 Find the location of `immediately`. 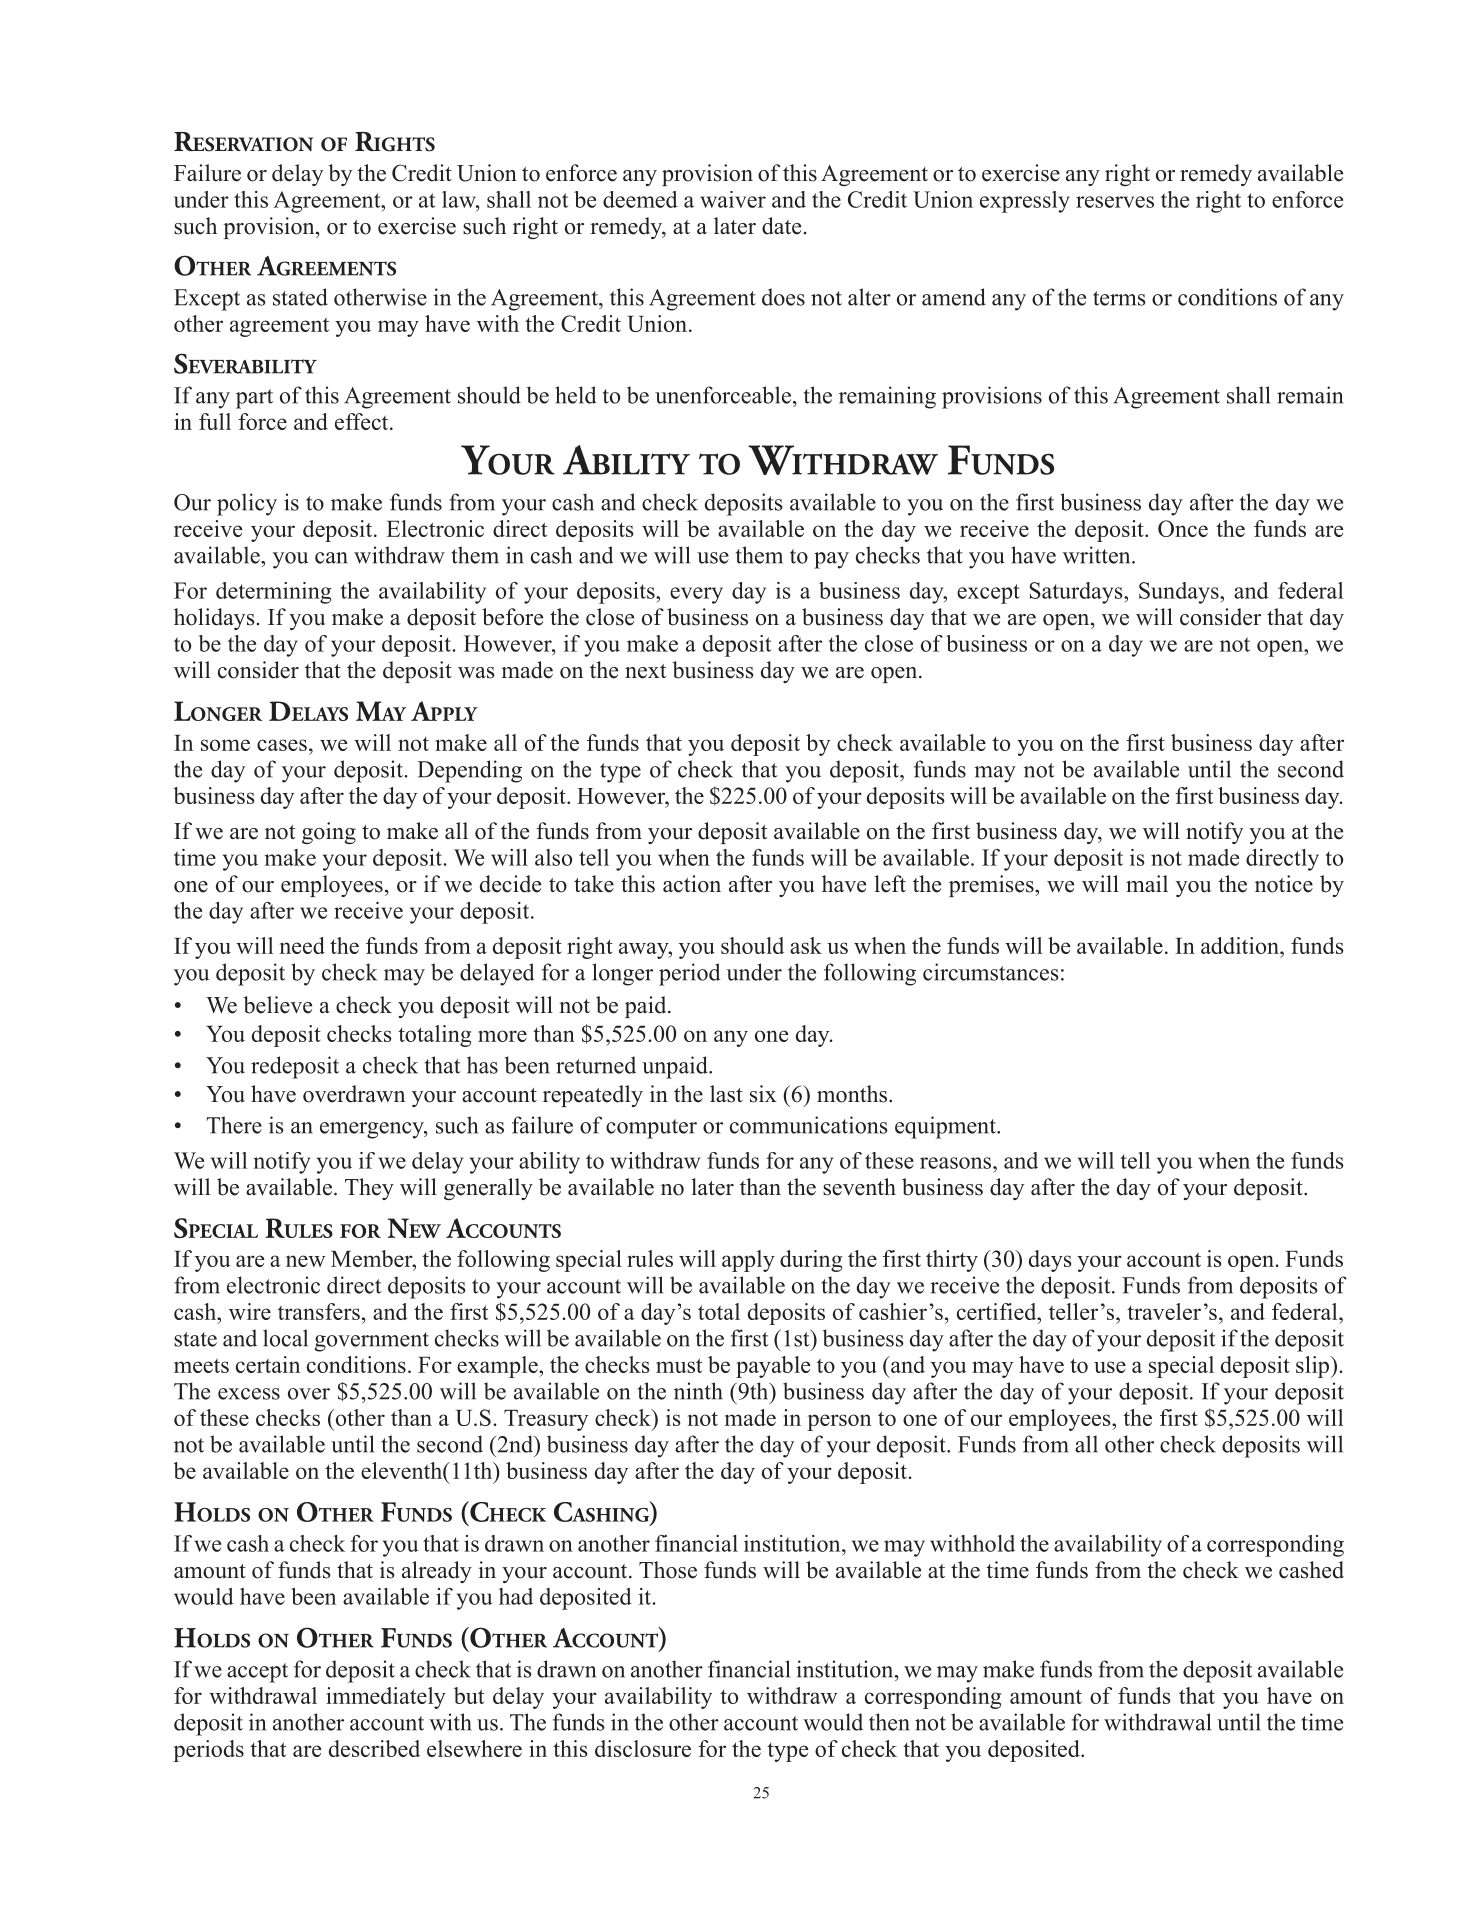

immediately is located at coordinates (386, 1698).
